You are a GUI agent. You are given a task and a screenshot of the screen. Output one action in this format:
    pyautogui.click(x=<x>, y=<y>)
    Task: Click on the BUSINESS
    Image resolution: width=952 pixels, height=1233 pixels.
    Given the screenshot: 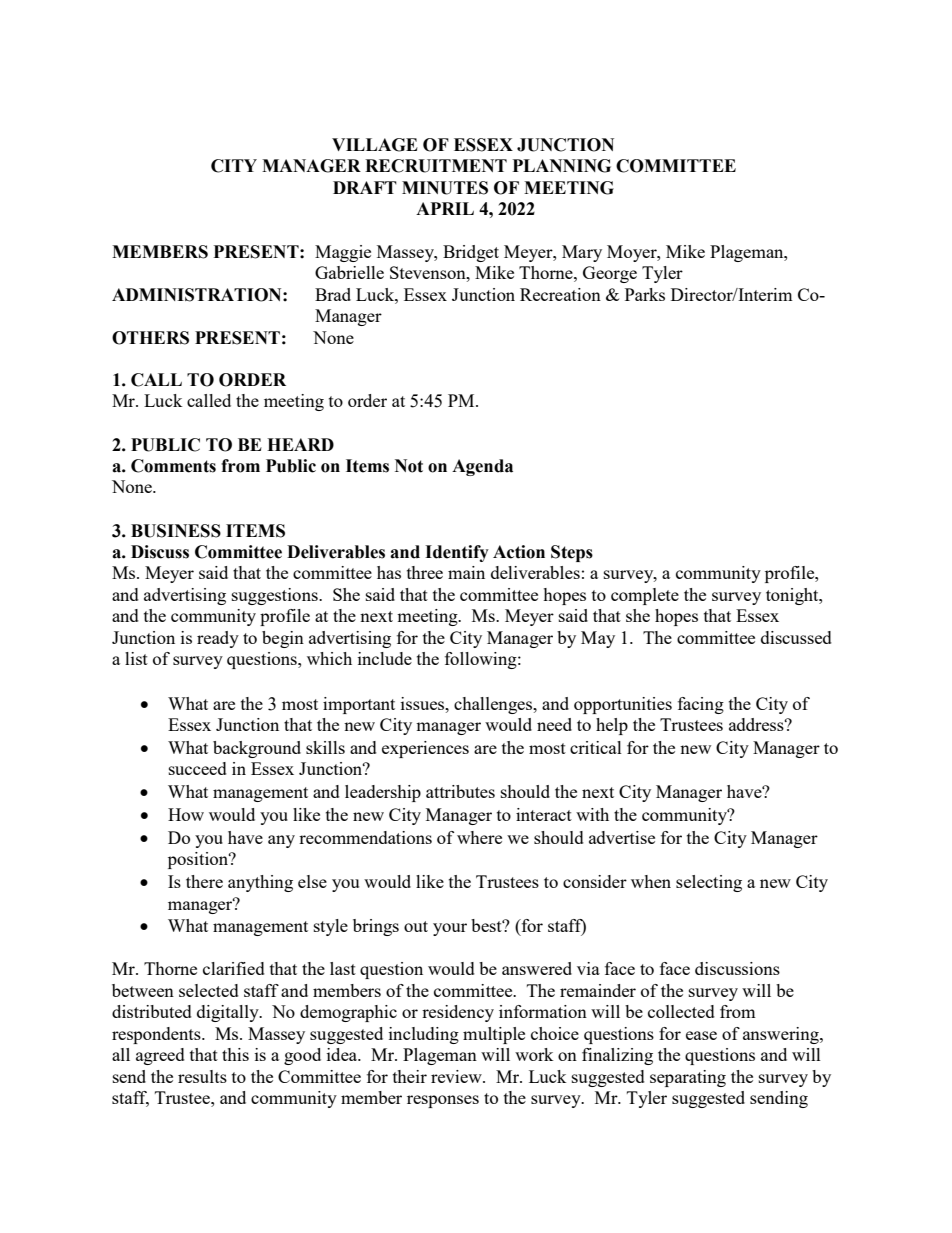 What is the action you would take?
    pyautogui.click(x=176, y=531)
